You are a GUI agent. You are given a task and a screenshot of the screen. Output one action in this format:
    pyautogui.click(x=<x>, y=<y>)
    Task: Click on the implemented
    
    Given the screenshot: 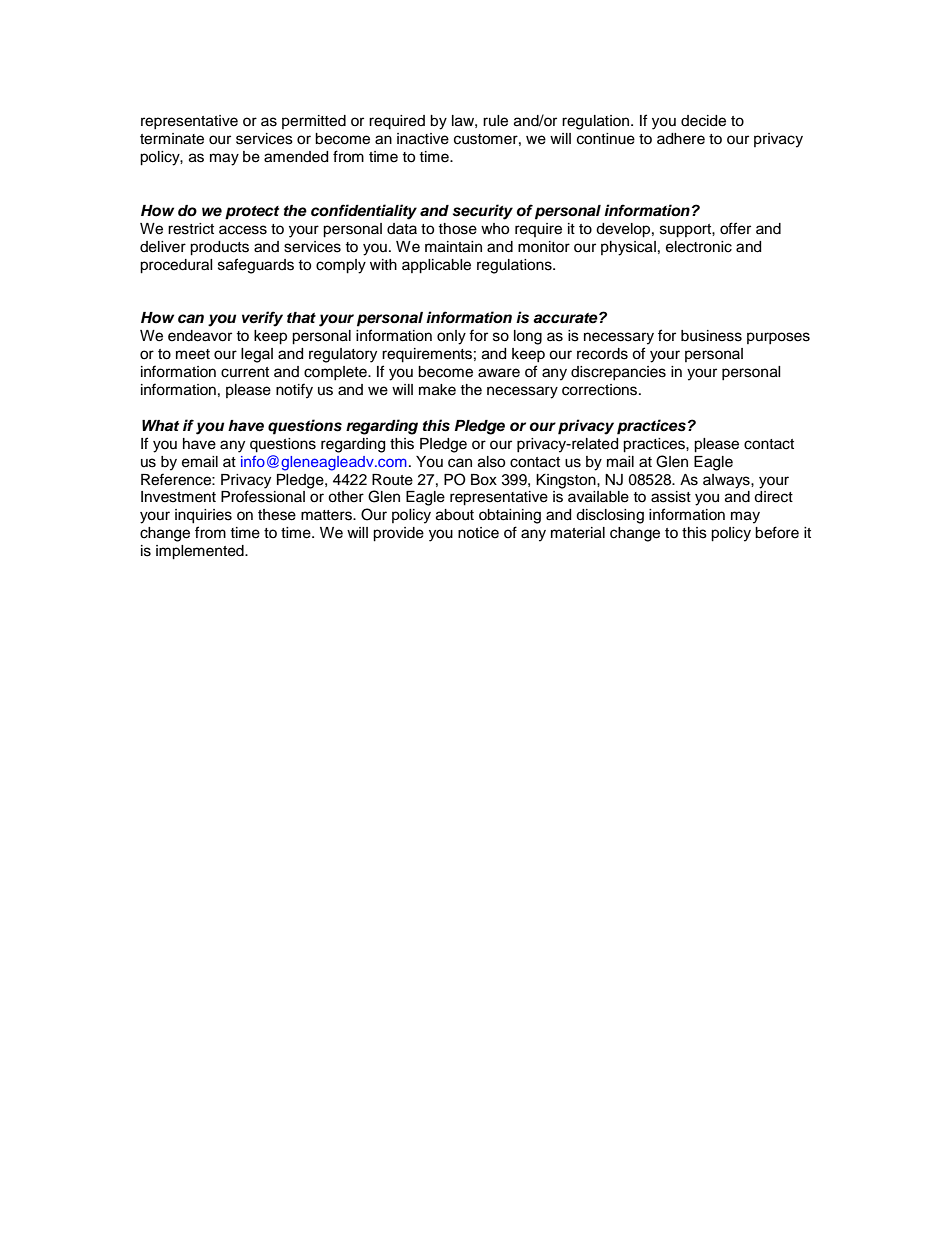 What is the action you would take?
    pyautogui.click(x=201, y=552)
